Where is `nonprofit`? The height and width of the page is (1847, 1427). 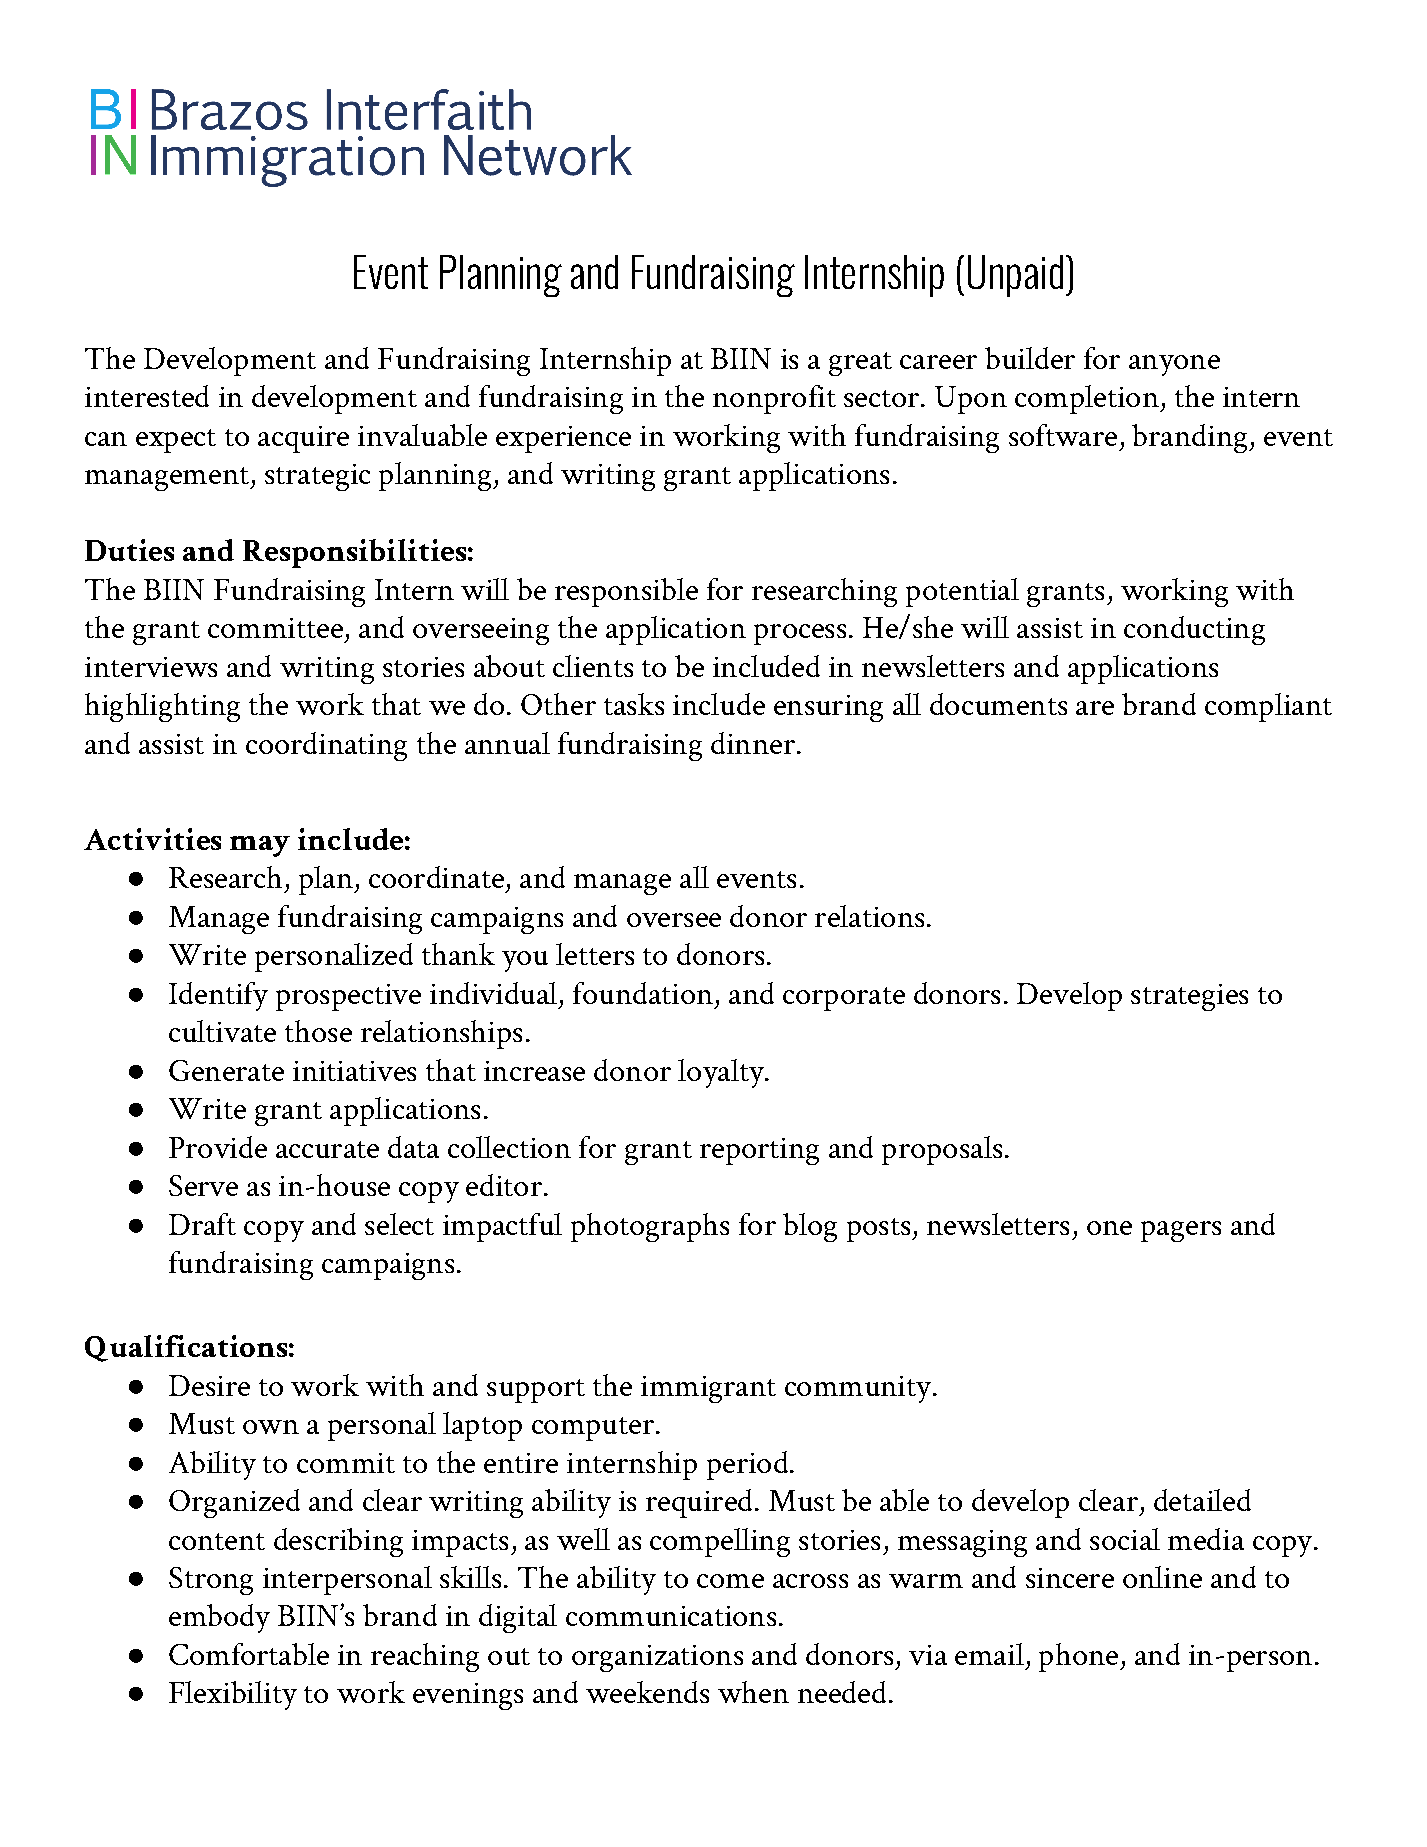
nonprofit is located at coordinates (774, 399).
